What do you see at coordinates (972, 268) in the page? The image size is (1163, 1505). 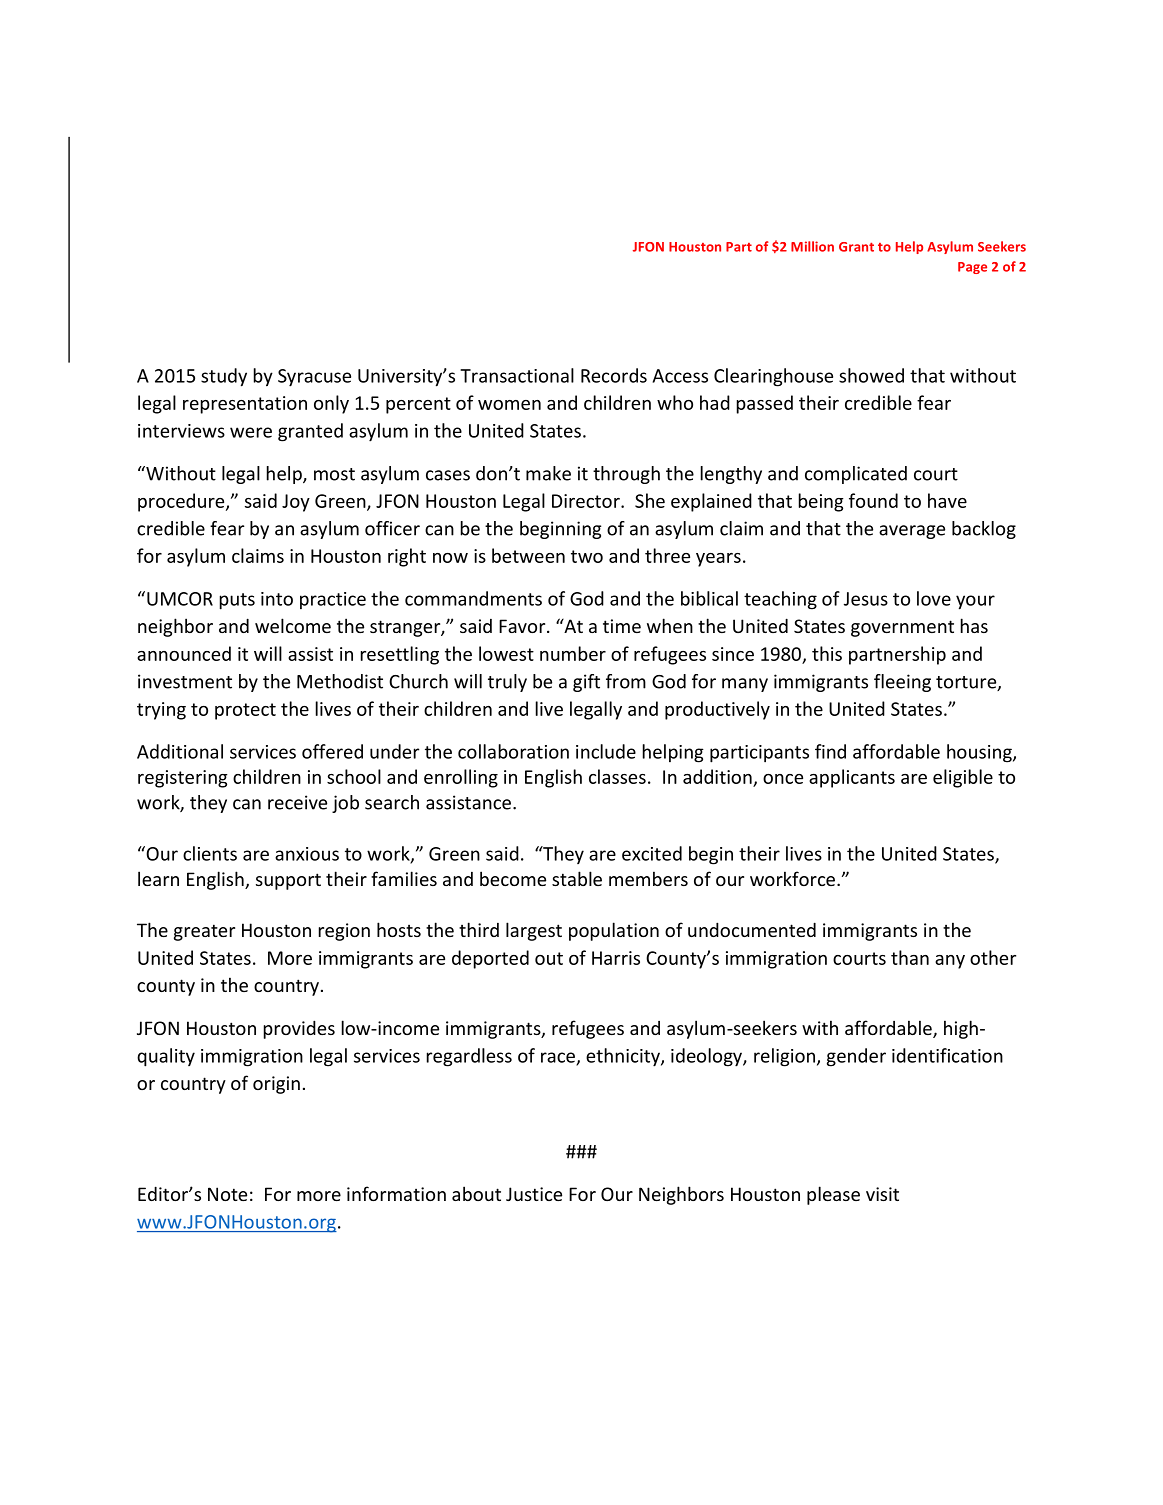 I see `Page` at bounding box center [972, 268].
